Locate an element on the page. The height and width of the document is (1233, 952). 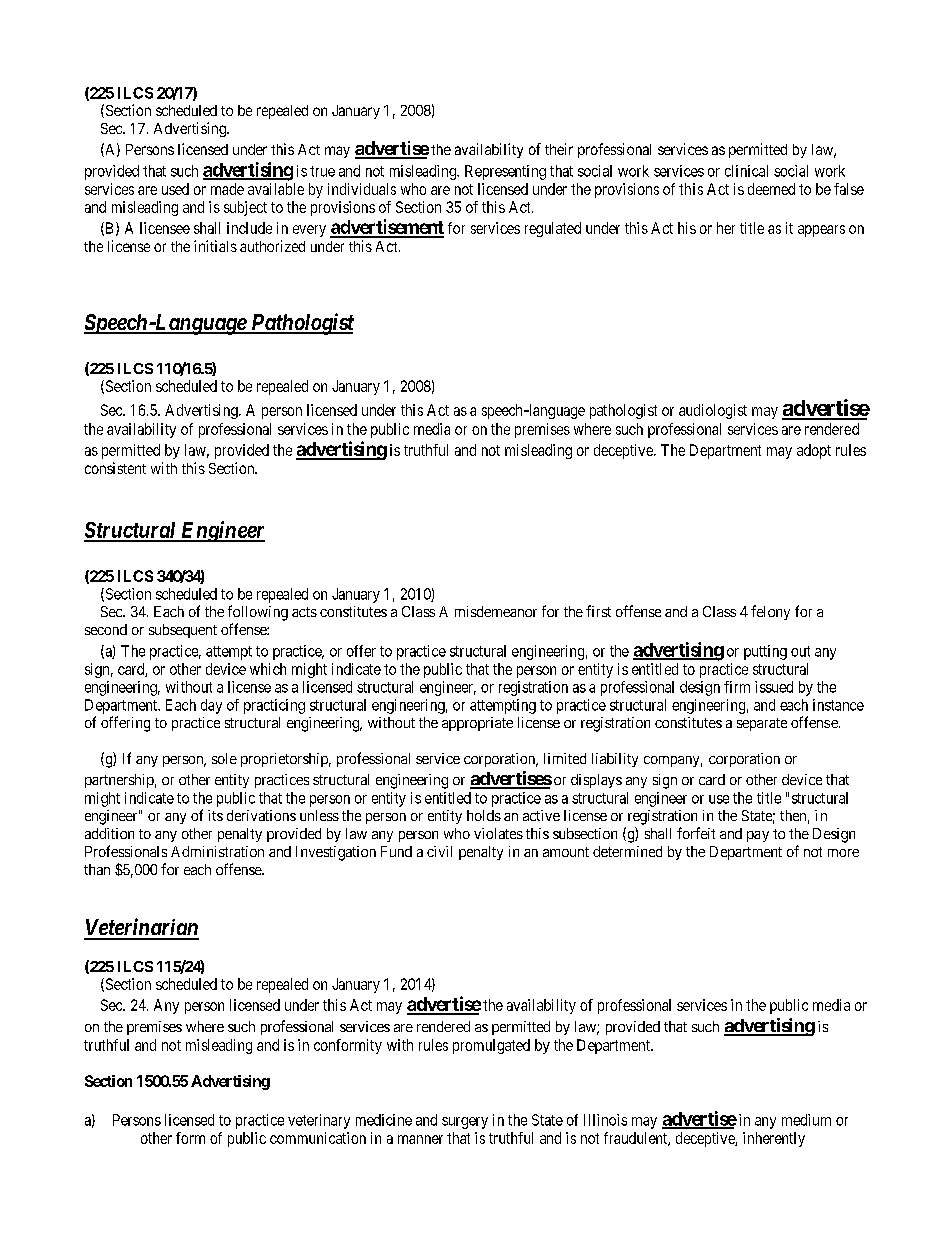
misdemeanor is located at coordinates (496, 611).
